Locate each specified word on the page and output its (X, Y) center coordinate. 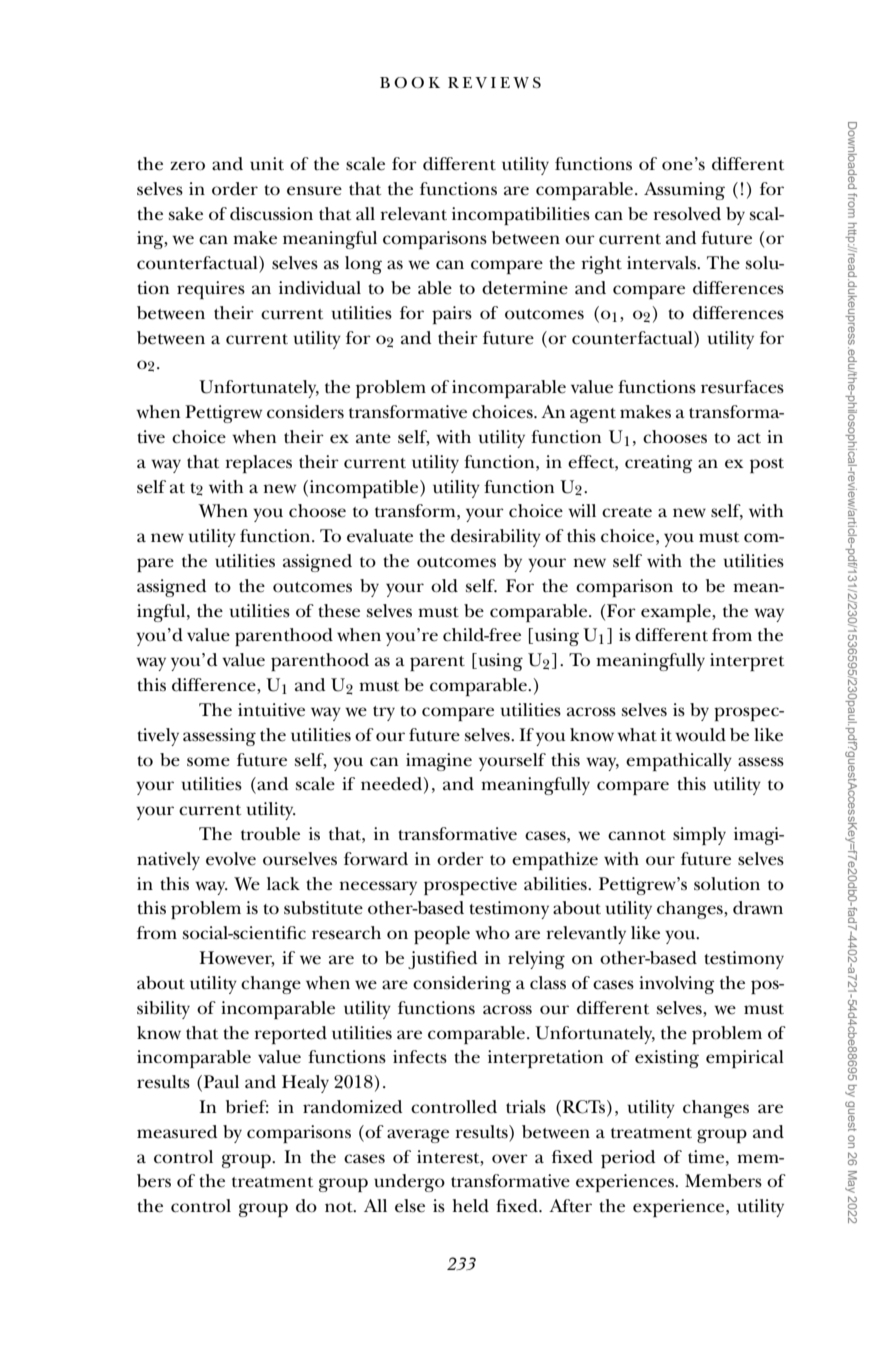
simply (699, 836)
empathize (555, 861)
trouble (270, 834)
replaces (258, 464)
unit (267, 164)
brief (247, 1107)
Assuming (684, 191)
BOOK (410, 82)
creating (659, 464)
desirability (496, 538)
